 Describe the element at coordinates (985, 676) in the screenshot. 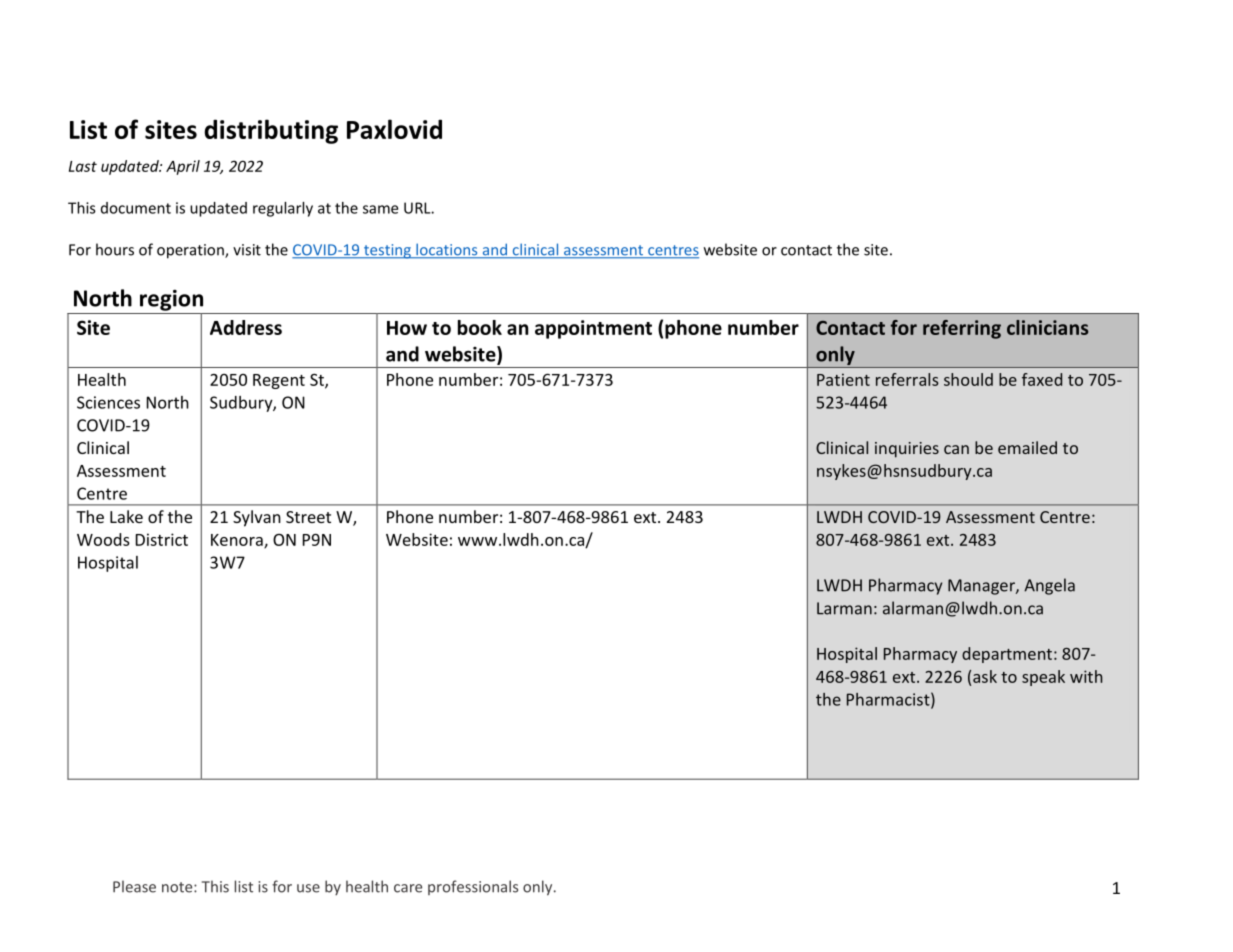

I see `ask` at that location.
